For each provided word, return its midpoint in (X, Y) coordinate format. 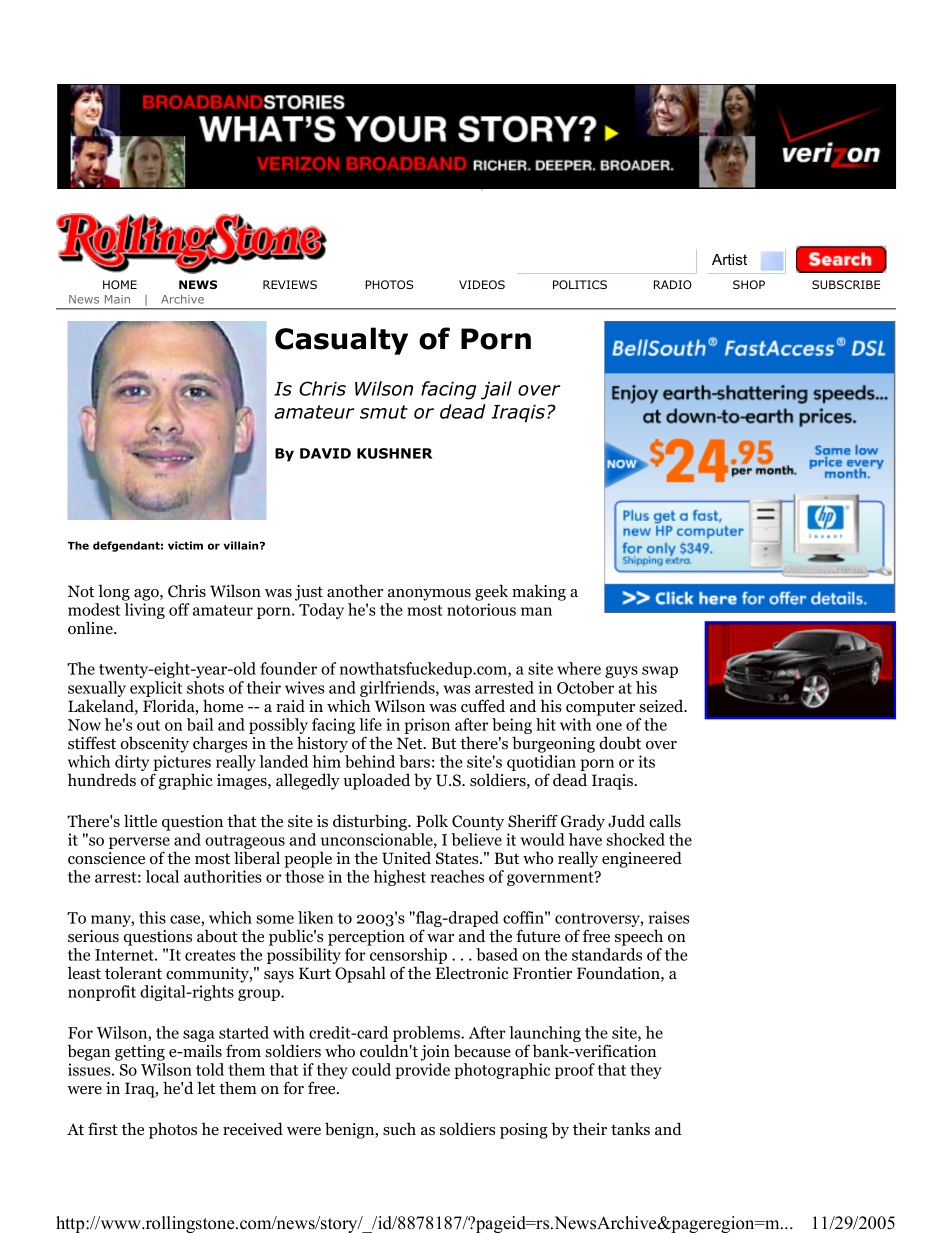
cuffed (483, 706)
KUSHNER (395, 453)
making (539, 592)
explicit (157, 690)
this (152, 917)
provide (422, 1071)
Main (117, 299)
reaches (457, 876)
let (206, 1088)
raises (669, 917)
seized (662, 706)
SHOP (749, 284)
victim (185, 545)
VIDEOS (482, 284)
